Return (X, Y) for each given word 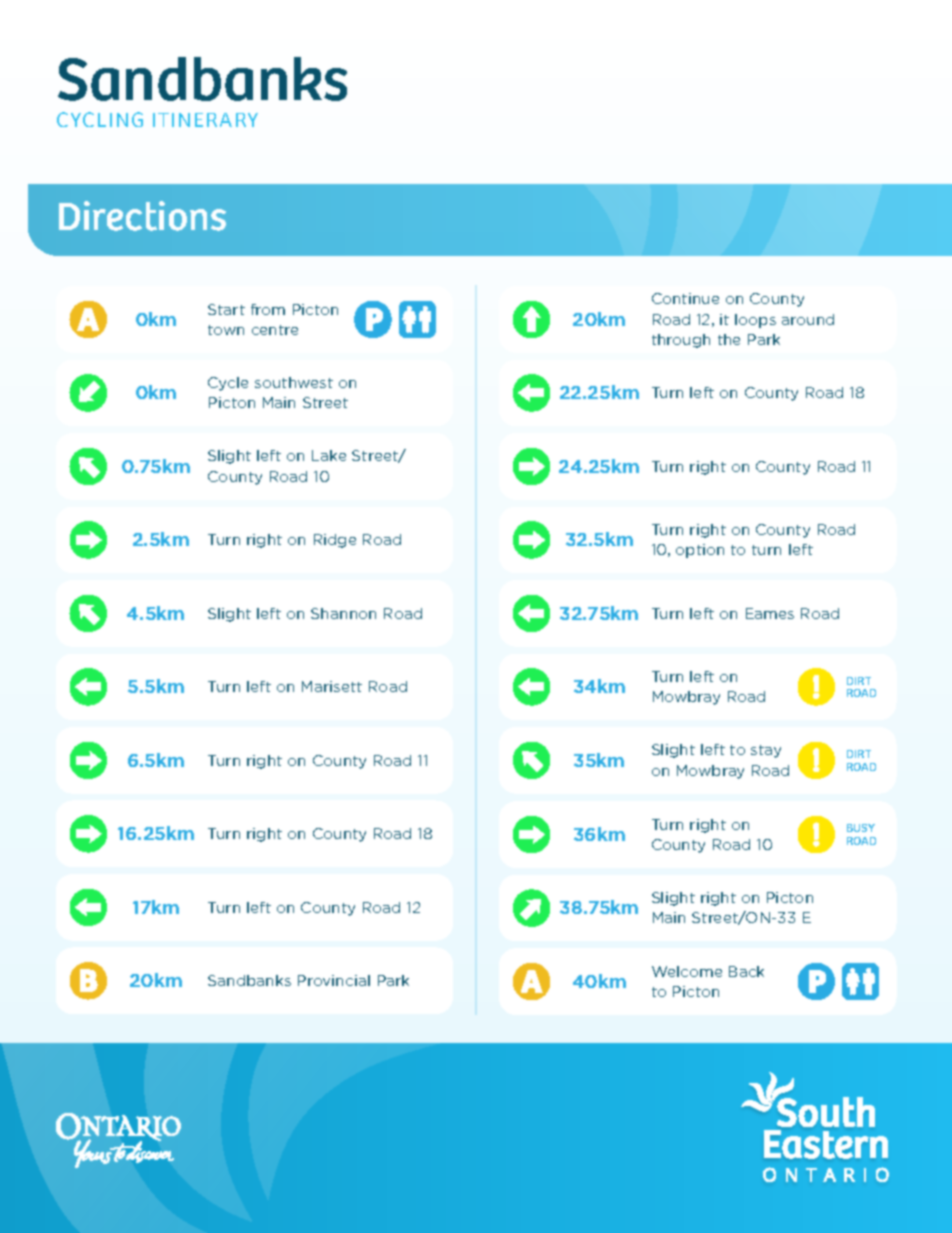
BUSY (861, 828)
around (808, 319)
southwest (294, 382)
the (729, 339)
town (226, 330)
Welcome (687, 971)
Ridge (335, 541)
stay (766, 751)
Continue (685, 298)
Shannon (343, 613)
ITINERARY (205, 120)
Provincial (334, 980)
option (700, 551)
